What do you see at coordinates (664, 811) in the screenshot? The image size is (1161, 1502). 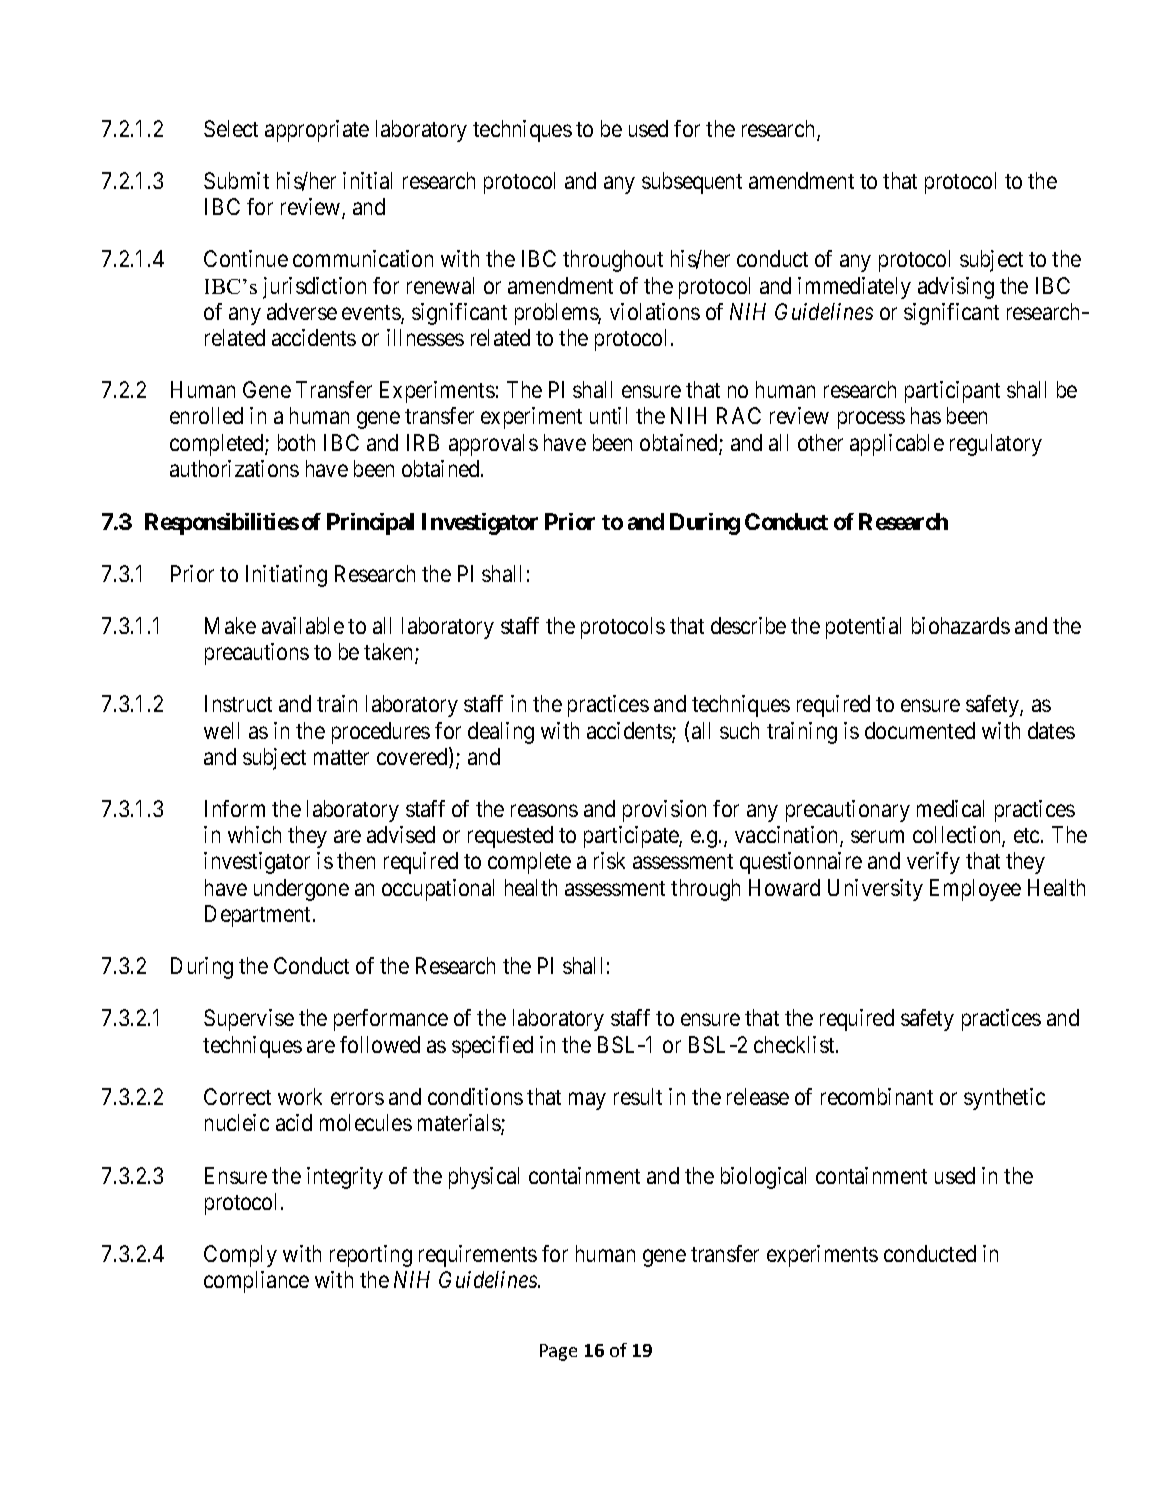 I see `provision` at bounding box center [664, 811].
